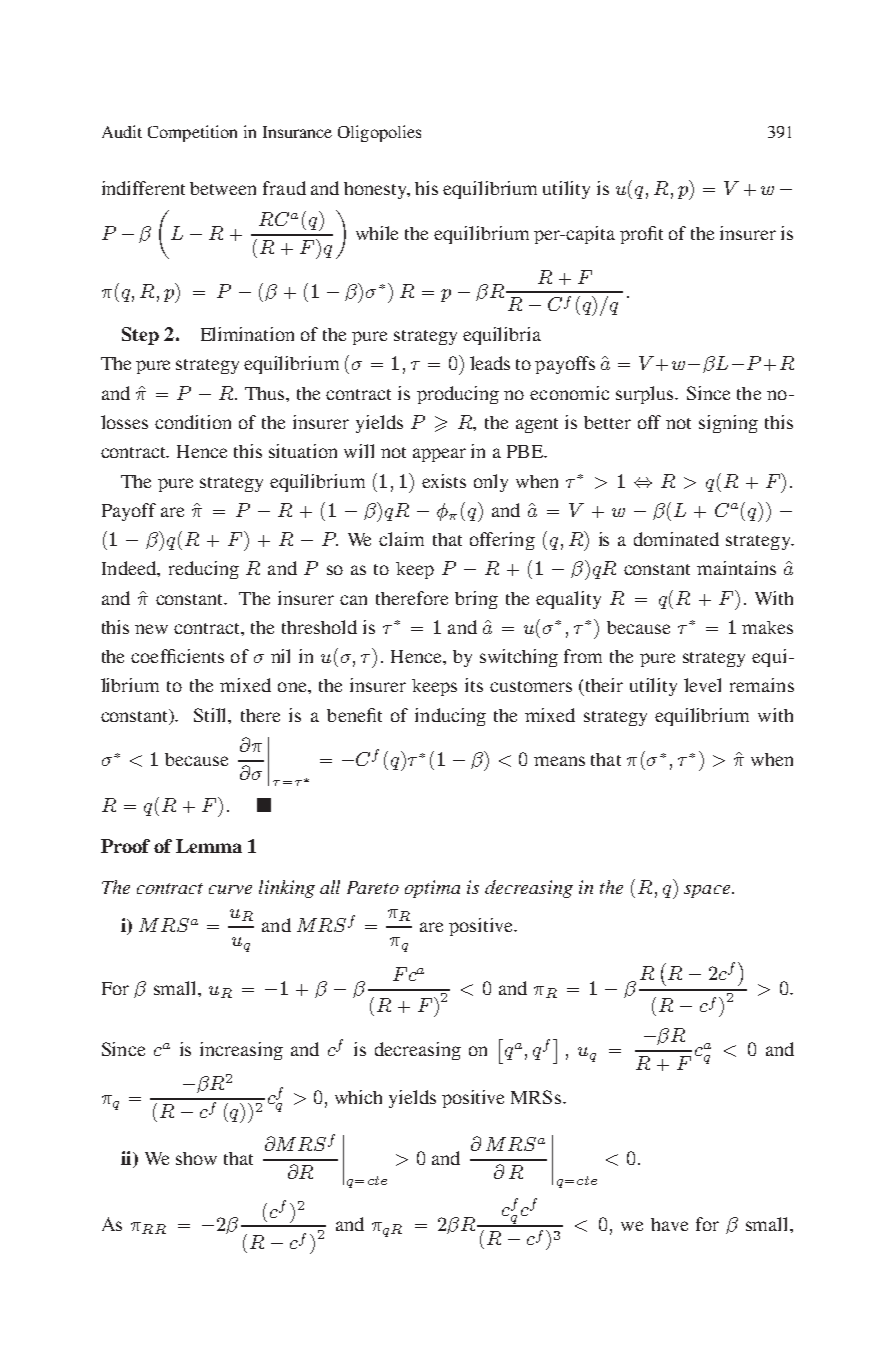 This screenshot has width=896, height=1360. Describe the element at coordinates (379, 133) in the screenshot. I see `Oligopolies` at that location.
